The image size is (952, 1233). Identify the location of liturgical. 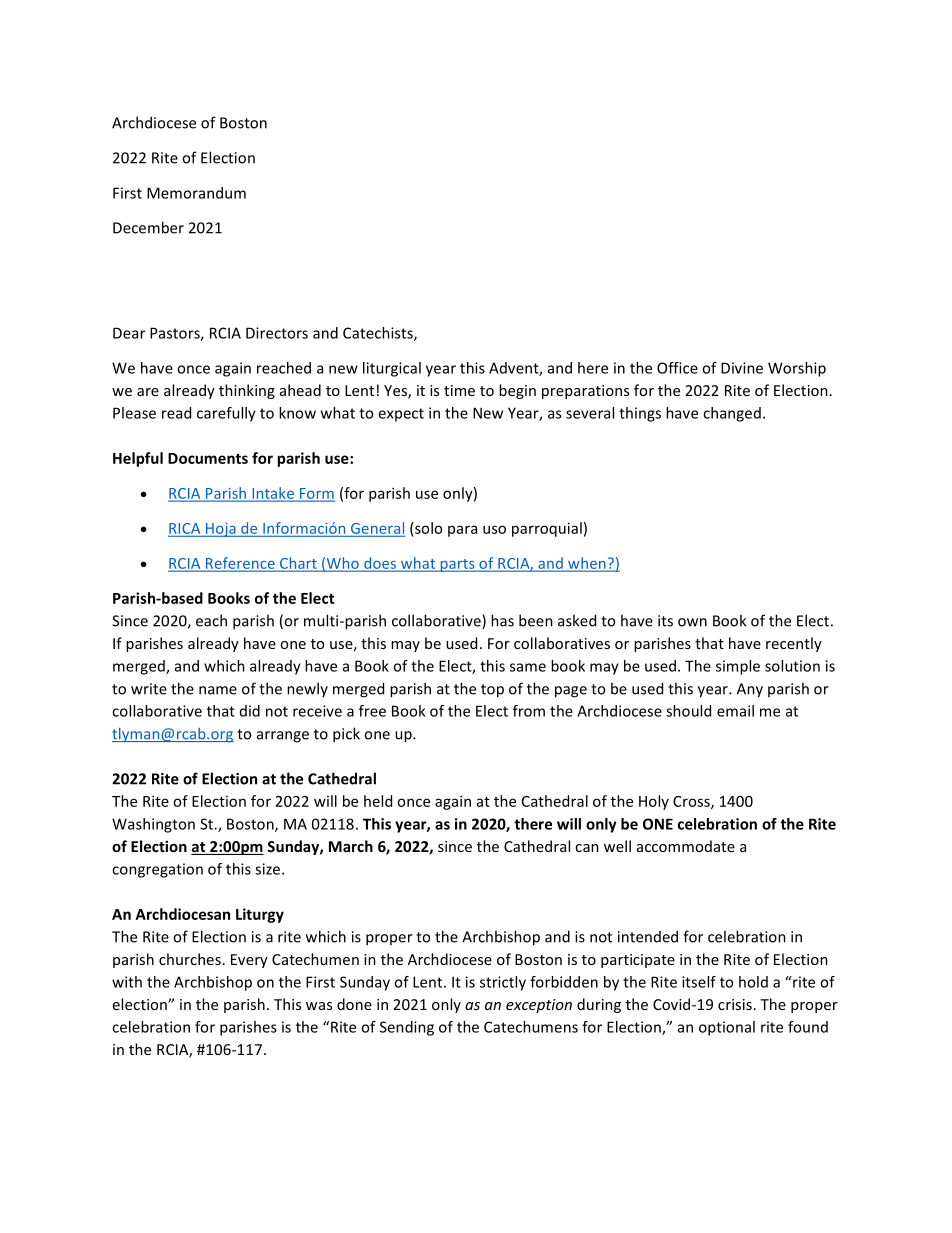
(392, 369).
